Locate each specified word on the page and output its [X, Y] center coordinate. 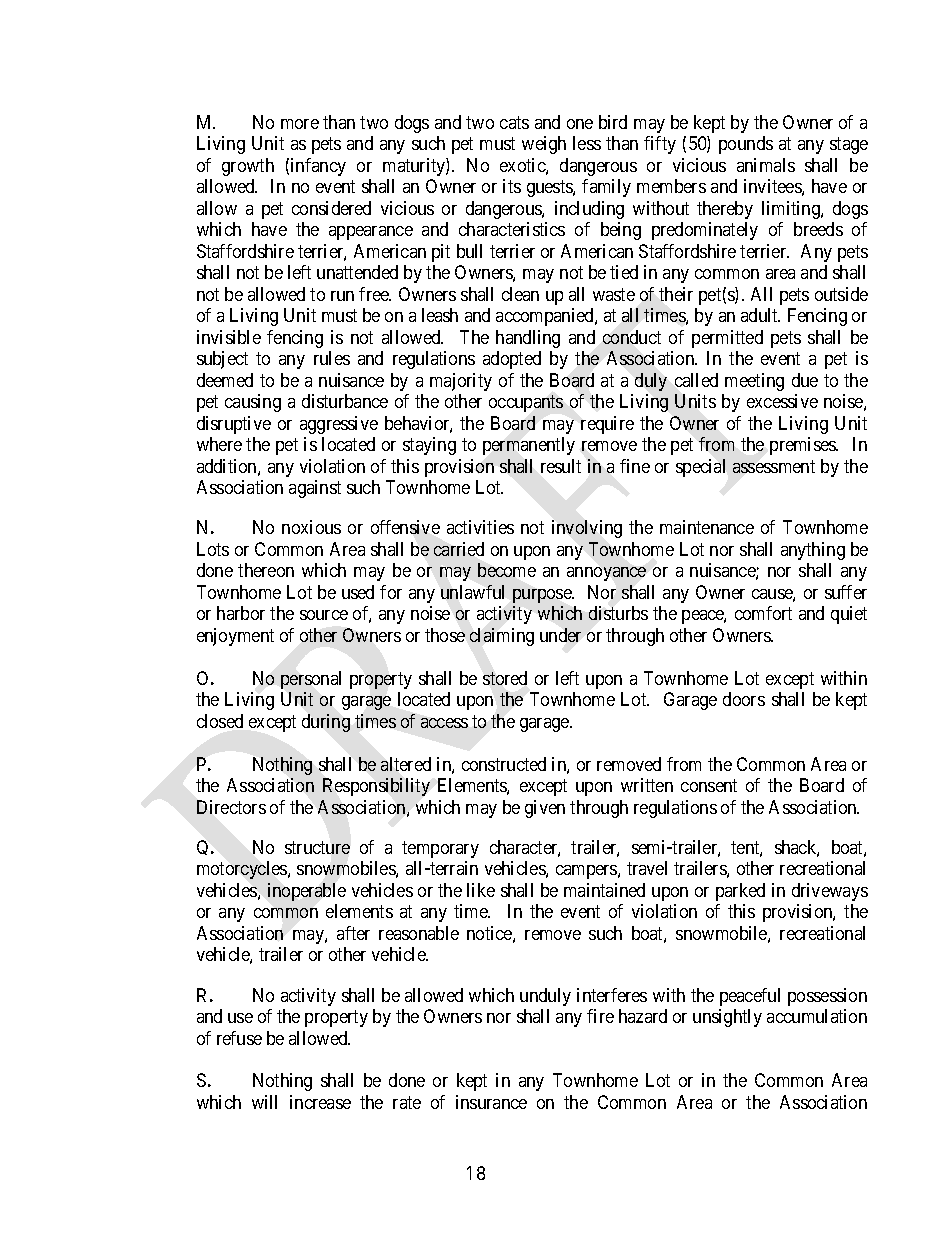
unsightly [727, 1018]
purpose [543, 596]
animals [766, 165]
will [264, 1102]
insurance [491, 1102]
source [324, 615]
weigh [544, 145]
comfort [763, 613]
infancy [318, 167]
